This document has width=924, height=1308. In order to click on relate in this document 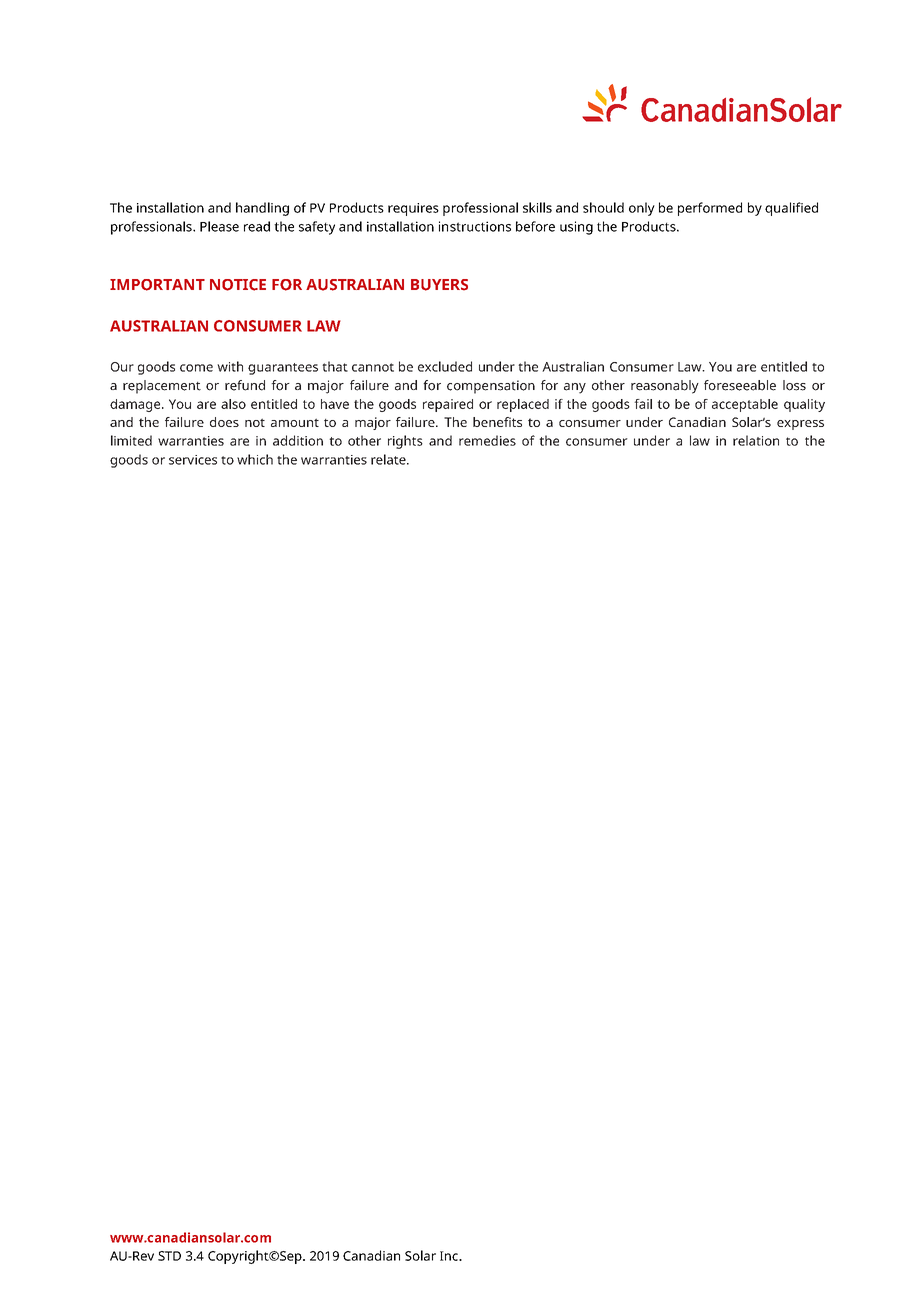, I will do `click(389, 459)`.
